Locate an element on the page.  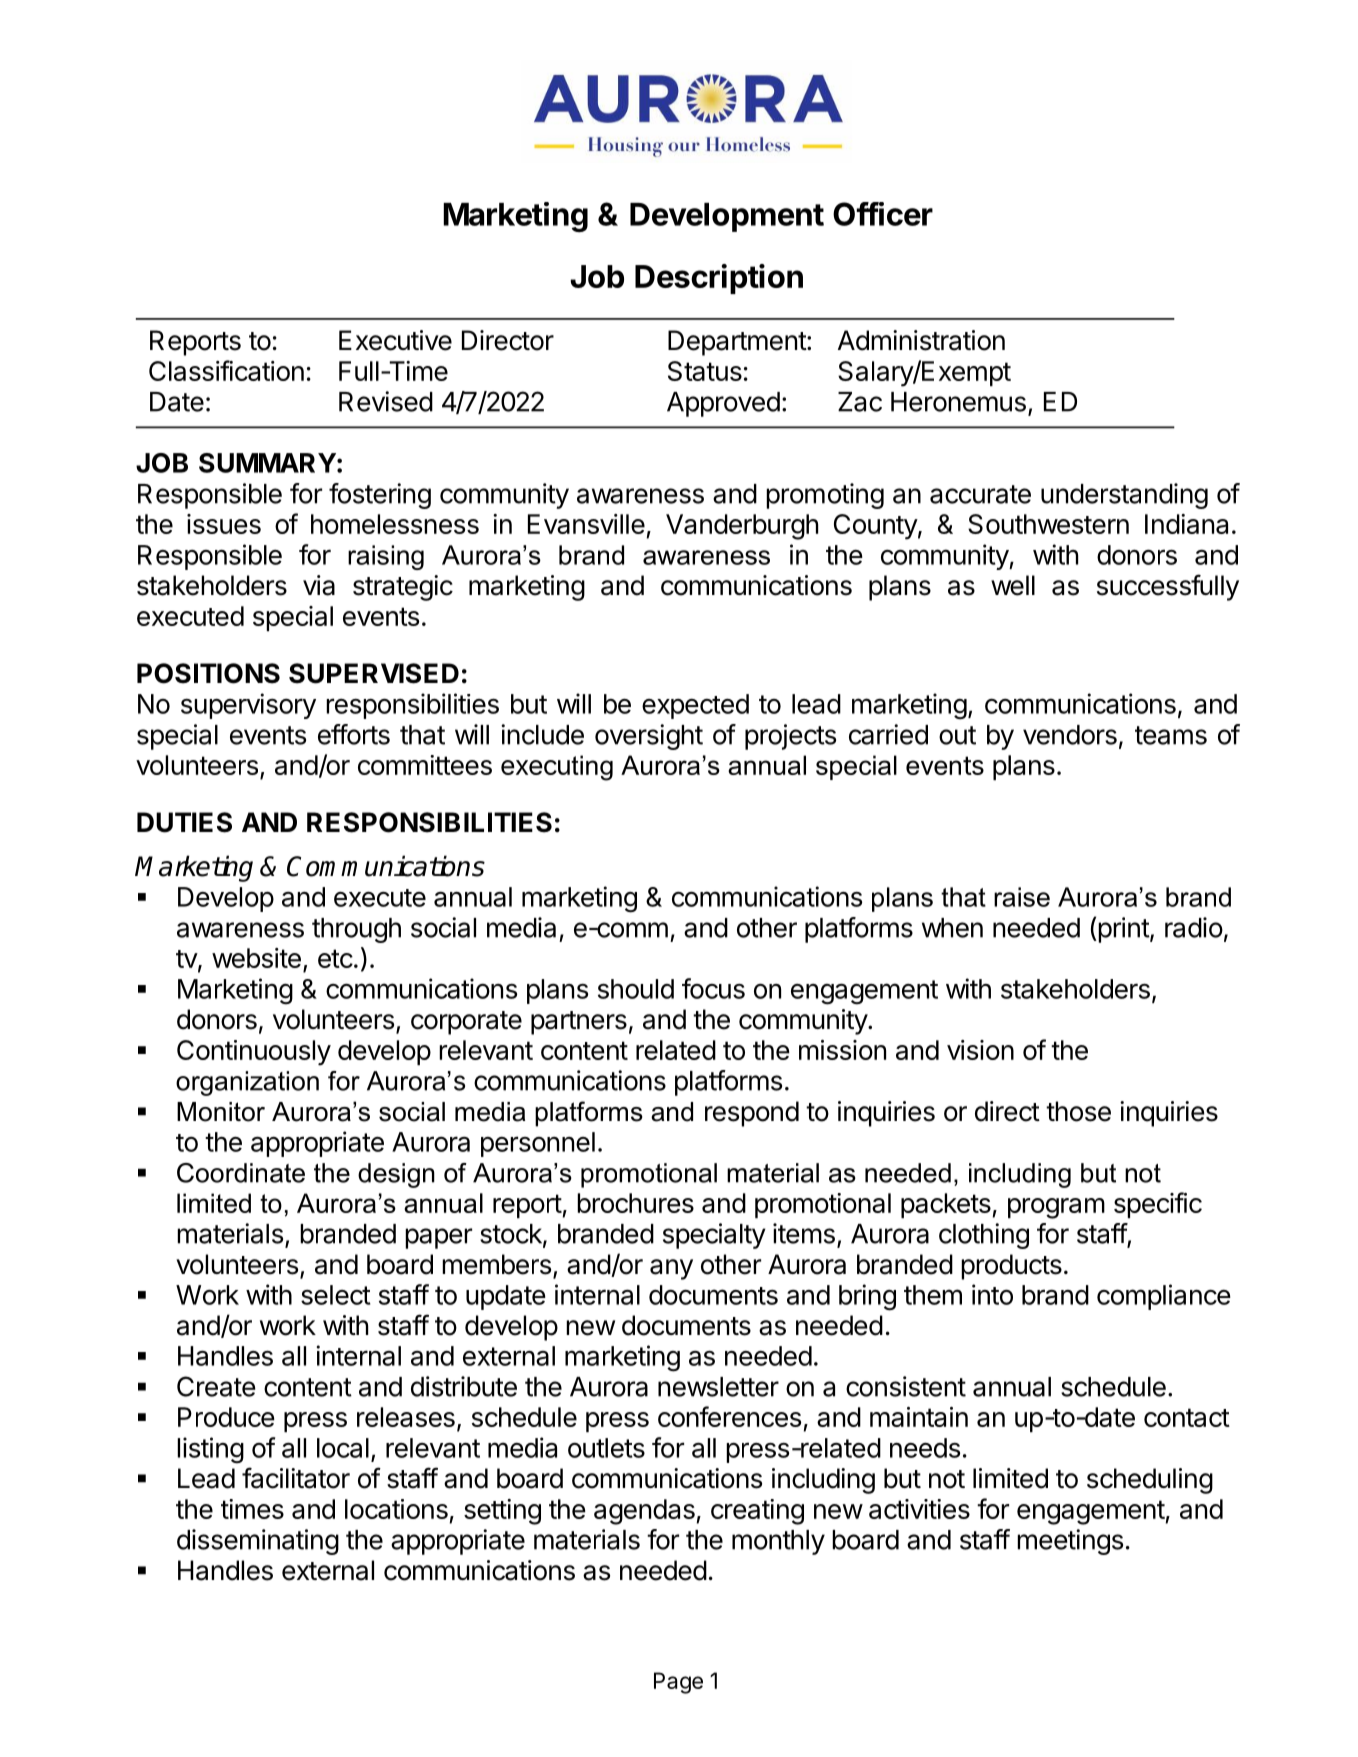
disseminating is located at coordinates (258, 1542).
